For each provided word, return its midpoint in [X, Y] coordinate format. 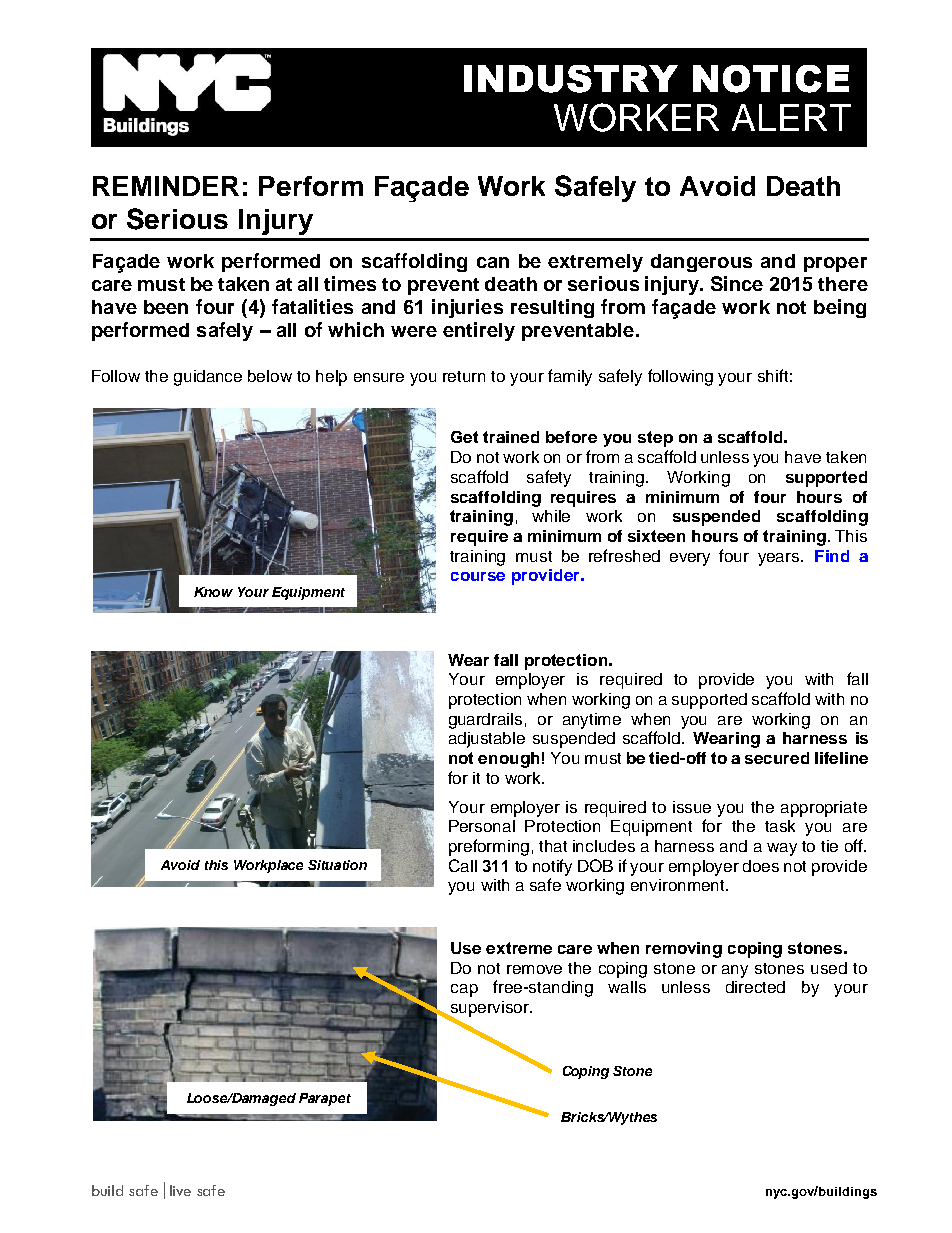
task [780, 826]
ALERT [791, 117]
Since [737, 283]
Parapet [325, 1099]
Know [213, 592]
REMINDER [166, 186]
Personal [482, 826]
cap [464, 990]
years [780, 559]
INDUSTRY [571, 79]
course [478, 576]
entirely [479, 331]
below [270, 376]
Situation [337, 865]
